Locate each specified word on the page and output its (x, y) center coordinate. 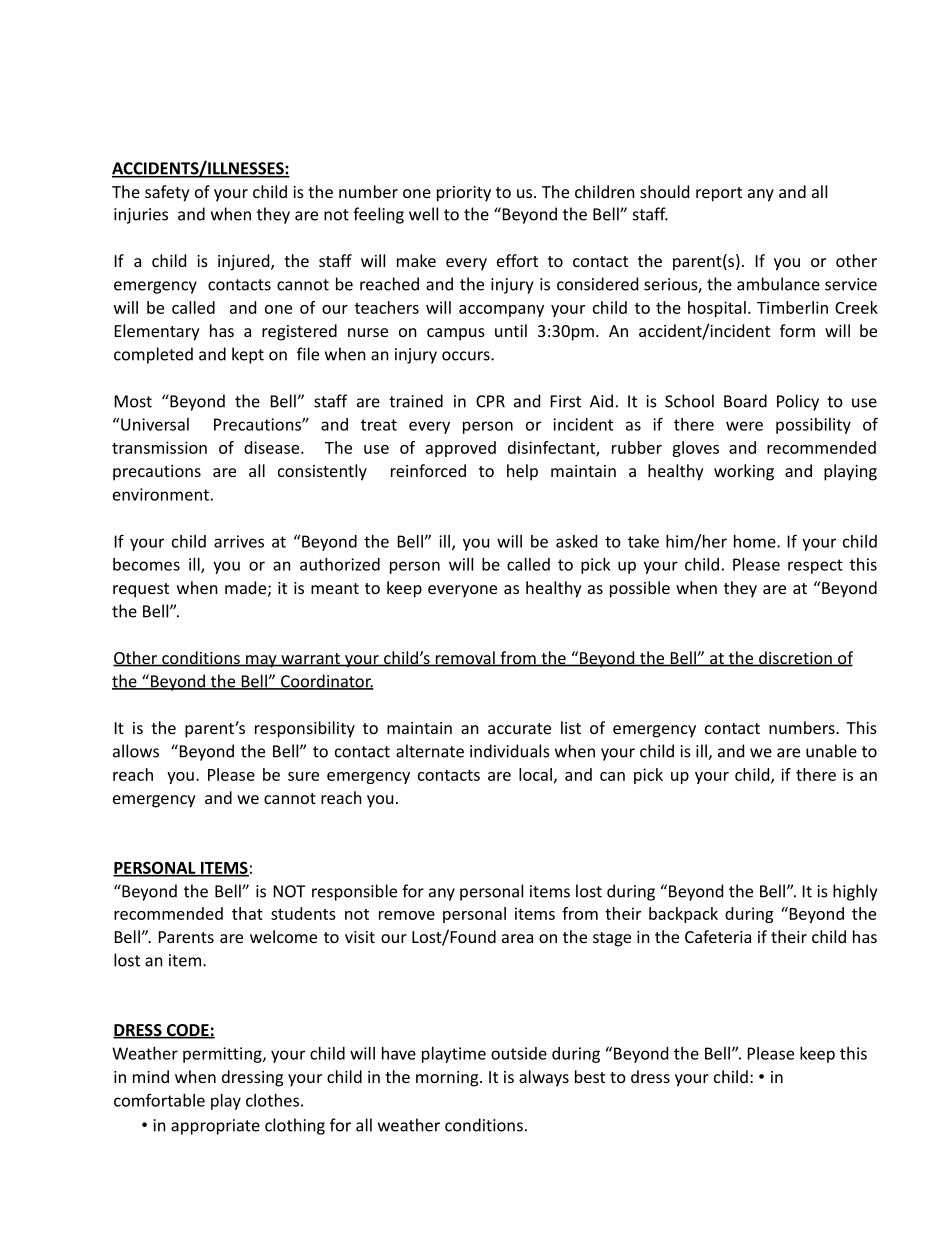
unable (831, 751)
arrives (239, 541)
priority (464, 194)
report (719, 194)
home (756, 541)
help (522, 472)
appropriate (215, 1127)
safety (167, 193)
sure (303, 776)
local (535, 774)
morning (448, 1079)
